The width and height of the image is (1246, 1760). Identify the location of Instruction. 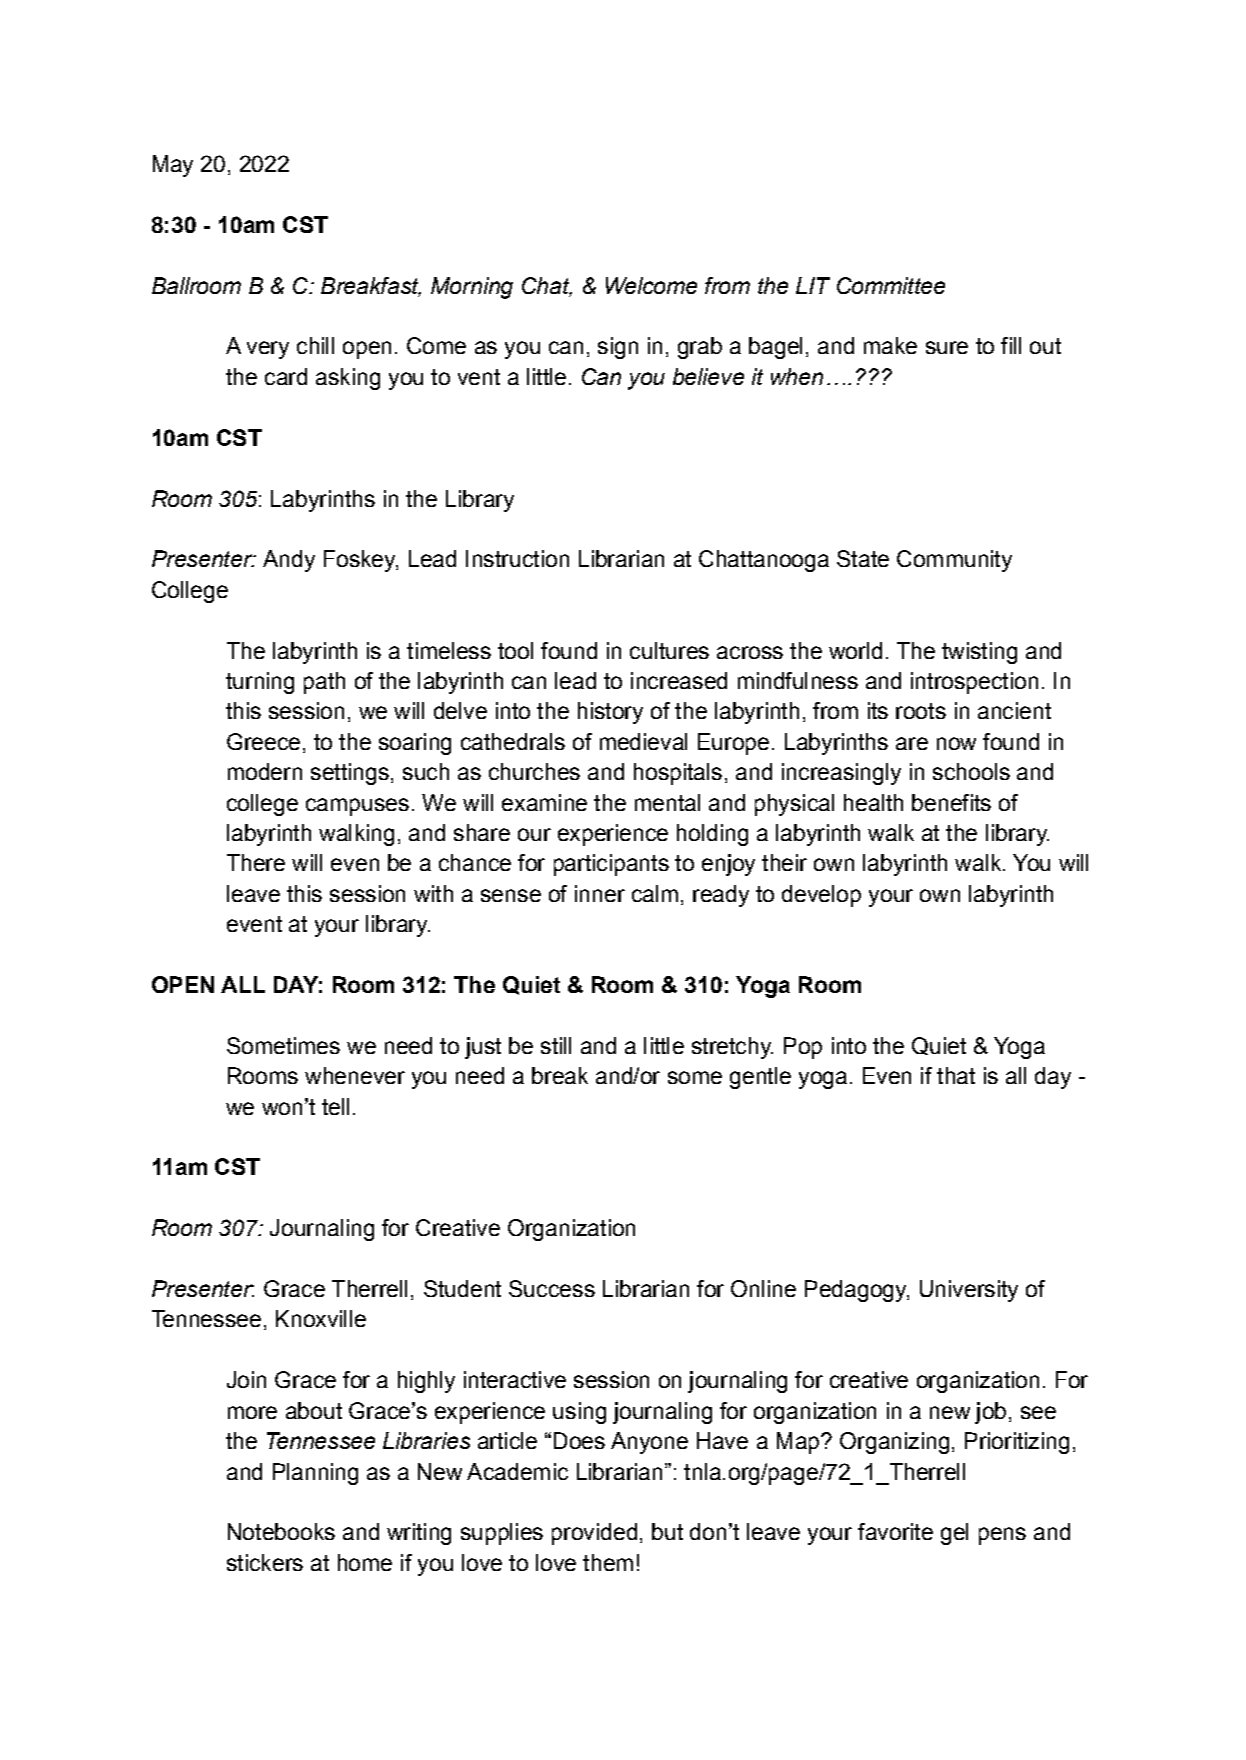
(517, 558).
